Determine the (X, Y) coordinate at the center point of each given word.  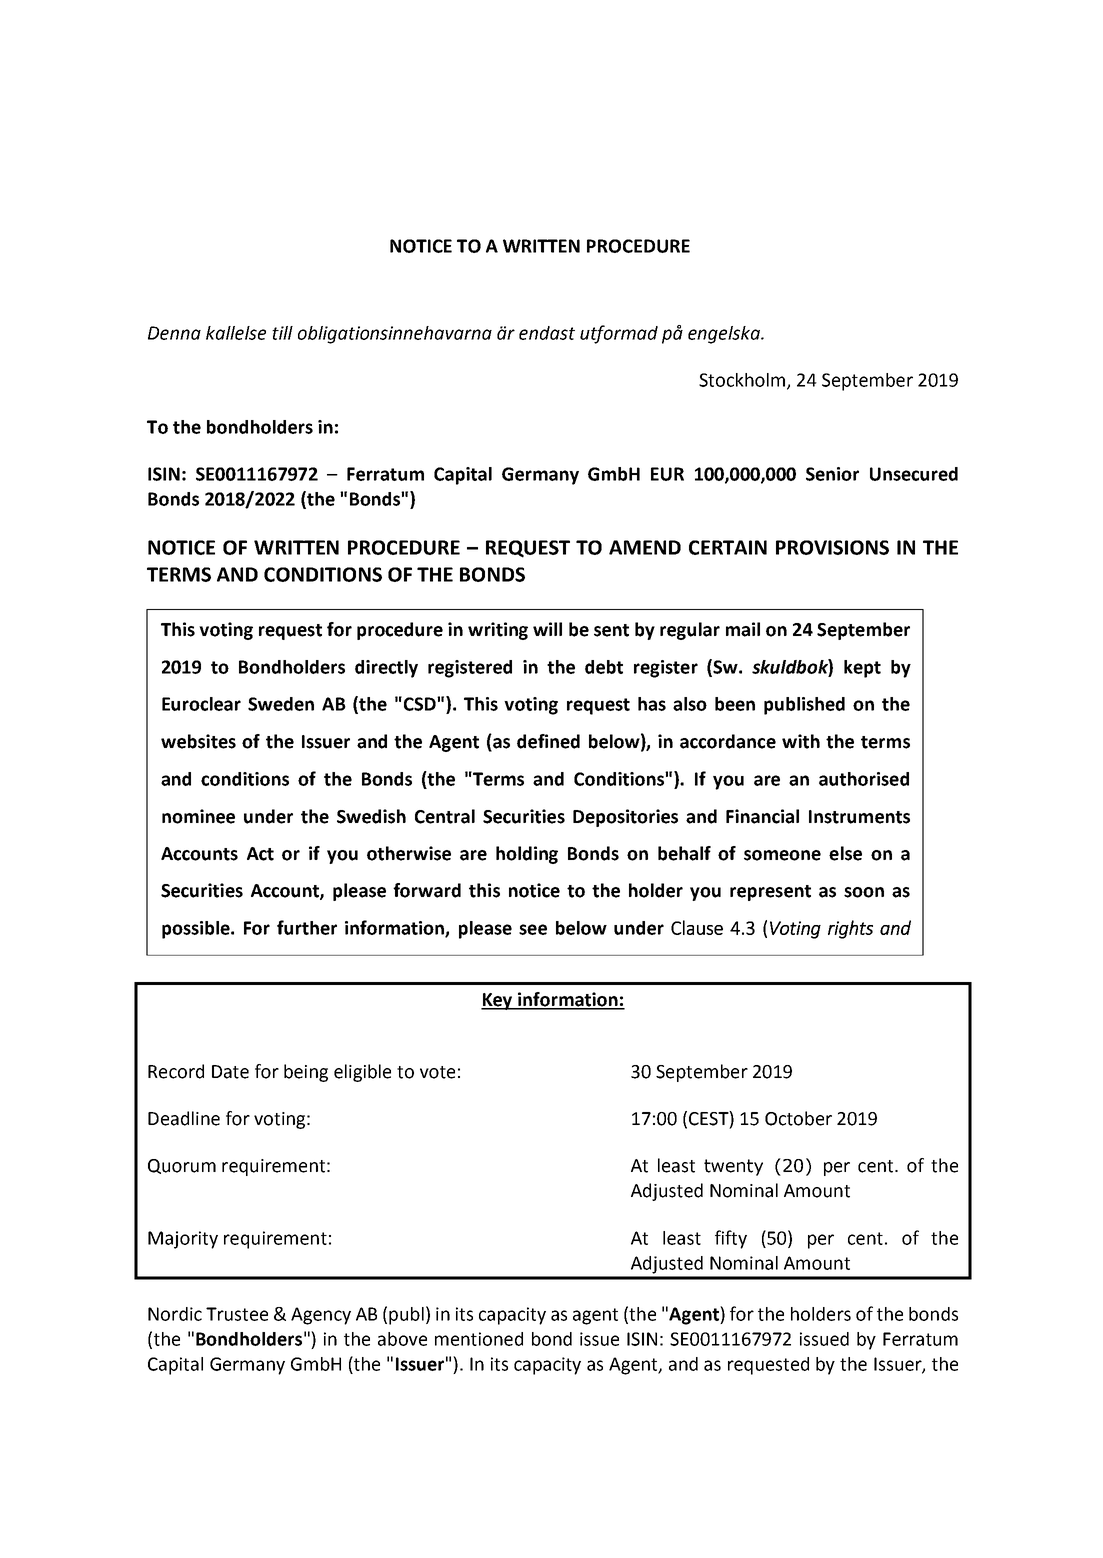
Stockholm (742, 380)
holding (527, 855)
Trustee (237, 1314)
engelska (725, 335)
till (282, 333)
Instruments (859, 817)
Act (260, 854)
